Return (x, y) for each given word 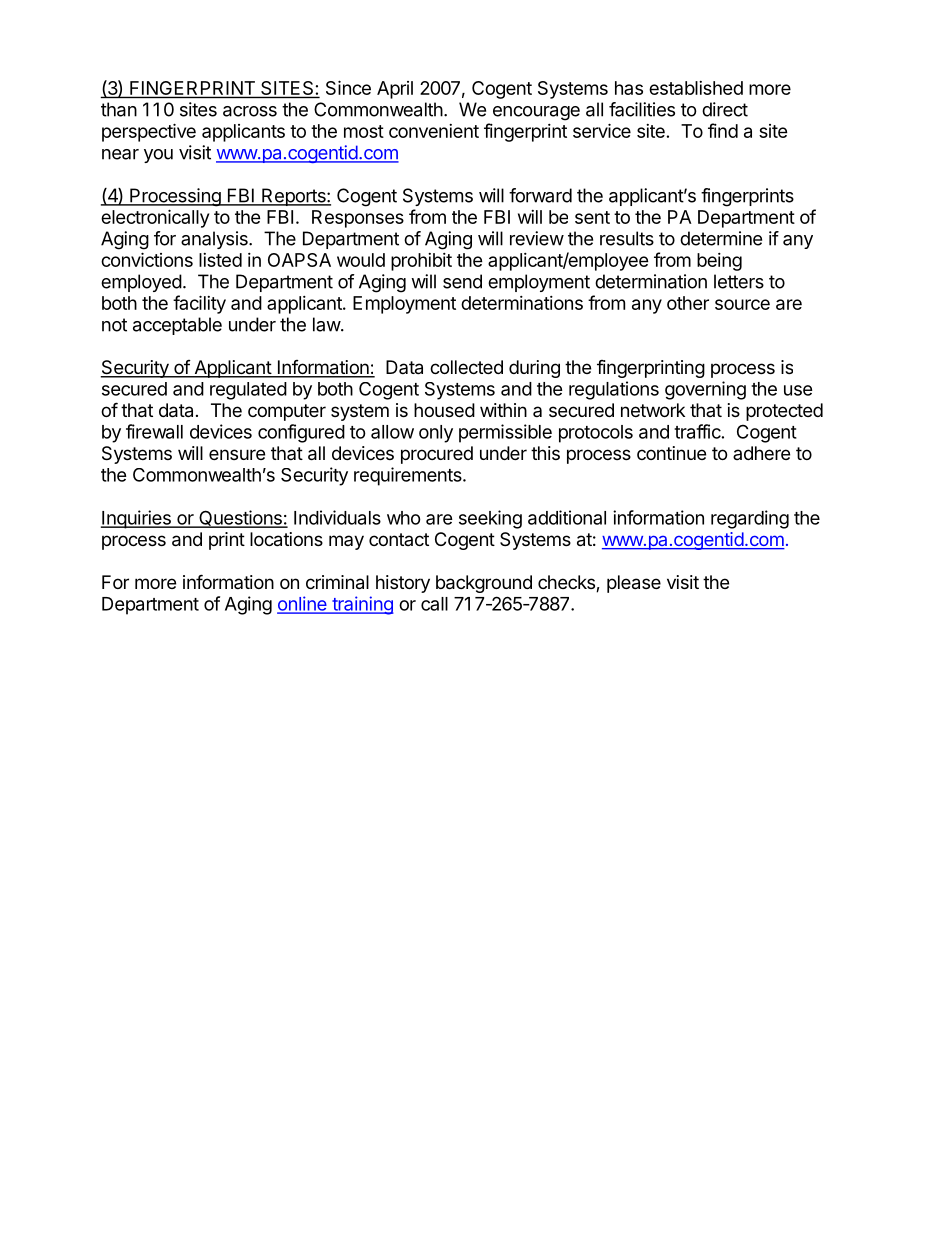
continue (671, 453)
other (688, 303)
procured (437, 455)
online (303, 604)
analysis (215, 240)
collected (466, 367)
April (395, 90)
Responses (358, 219)
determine (721, 238)
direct (725, 109)
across (250, 111)
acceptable (177, 326)
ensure (237, 454)
